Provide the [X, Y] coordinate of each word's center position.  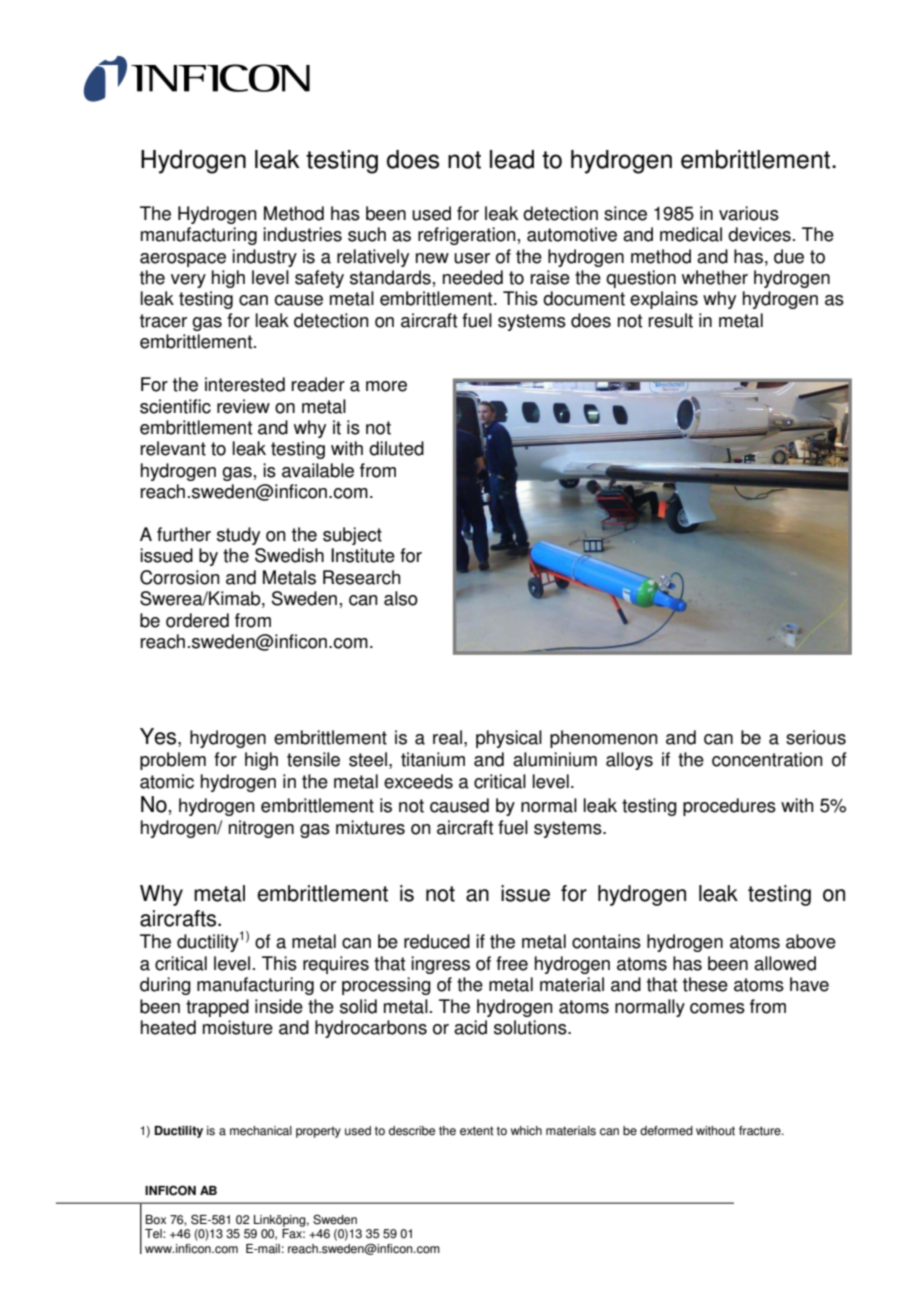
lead [512, 159]
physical [509, 739]
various [749, 213]
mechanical [261, 1131]
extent [476, 1131]
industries [302, 234]
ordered [197, 620]
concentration [767, 759]
